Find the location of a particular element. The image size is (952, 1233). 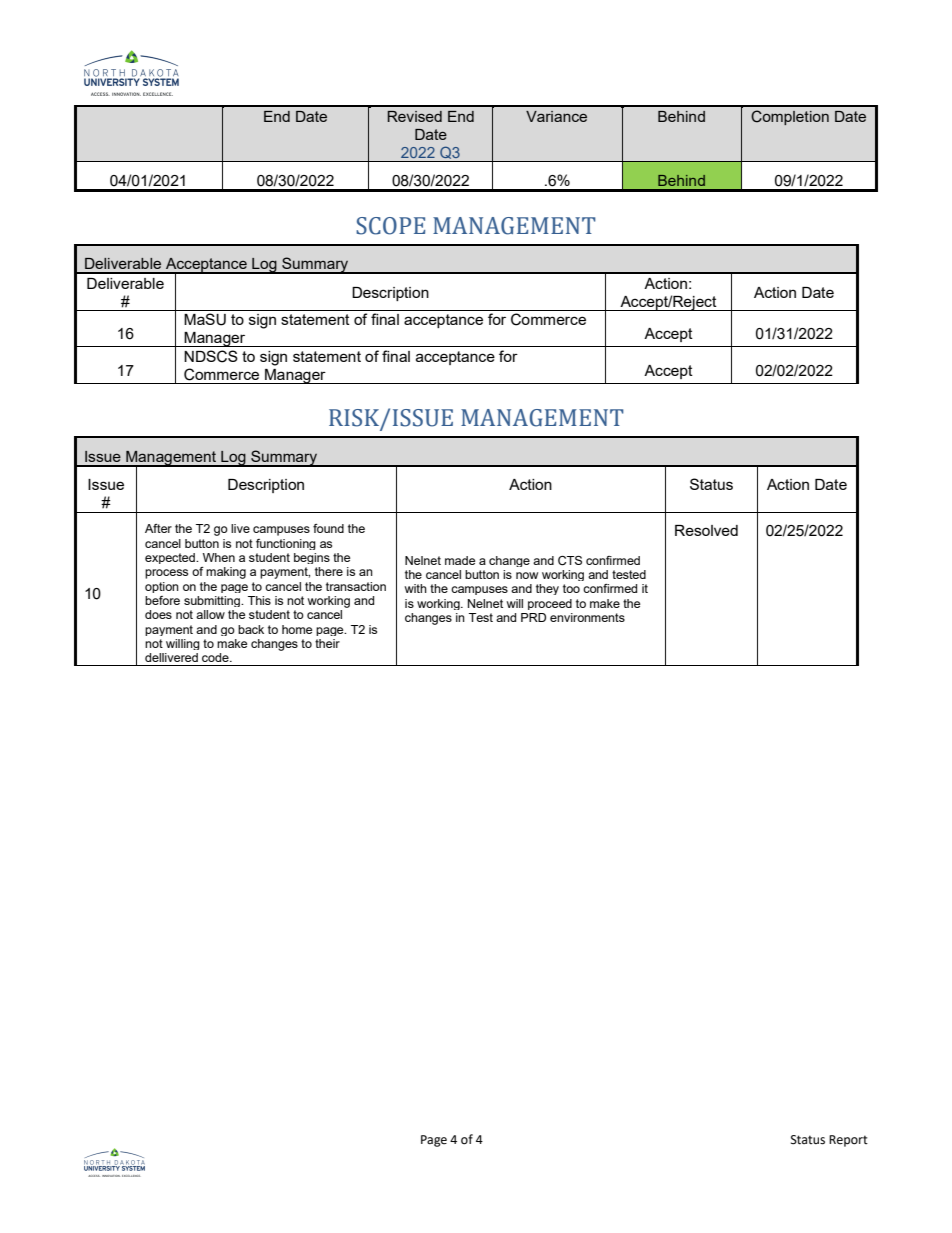

proceed is located at coordinates (550, 604).
